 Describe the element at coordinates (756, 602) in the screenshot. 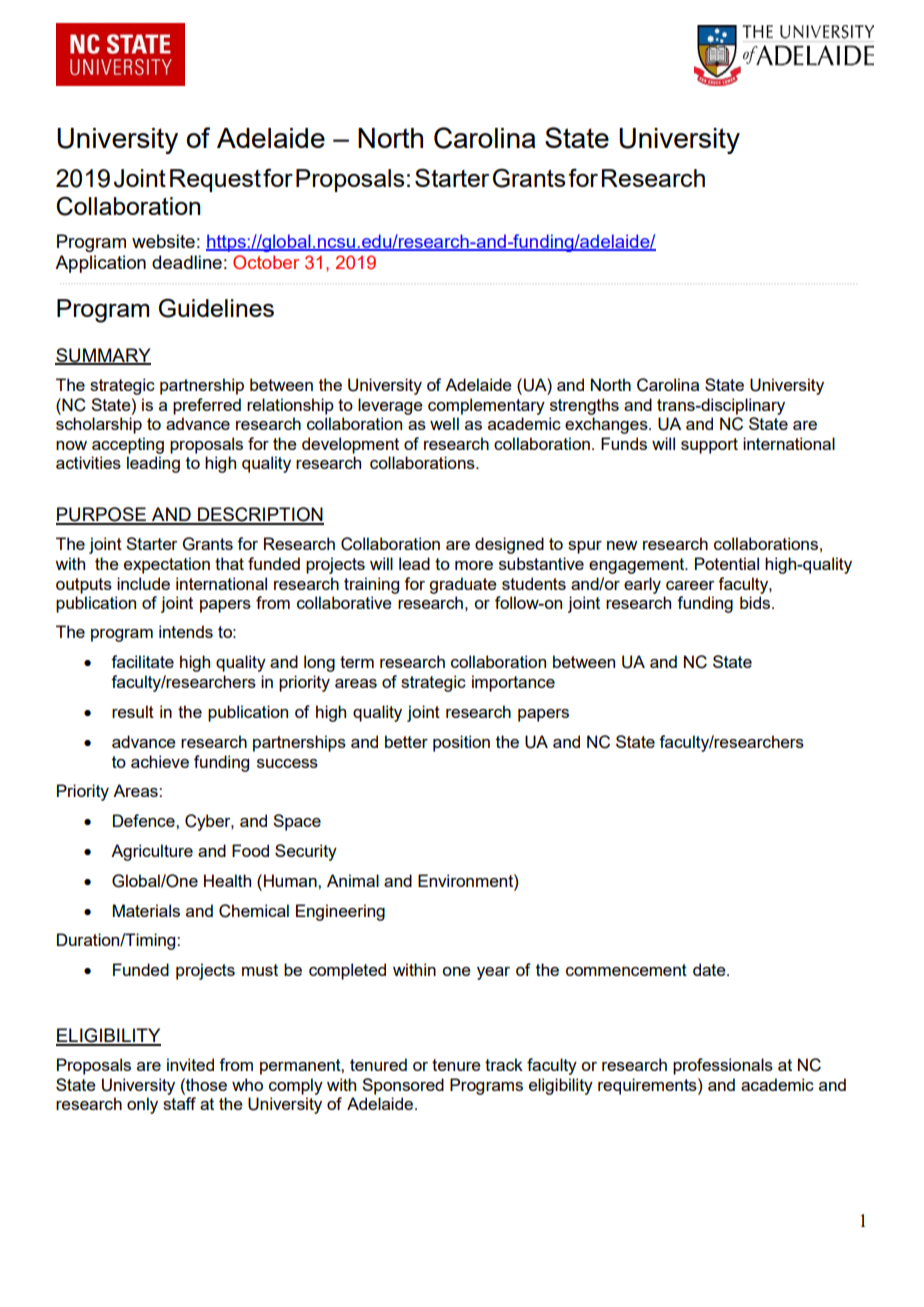

I see `bids` at that location.
